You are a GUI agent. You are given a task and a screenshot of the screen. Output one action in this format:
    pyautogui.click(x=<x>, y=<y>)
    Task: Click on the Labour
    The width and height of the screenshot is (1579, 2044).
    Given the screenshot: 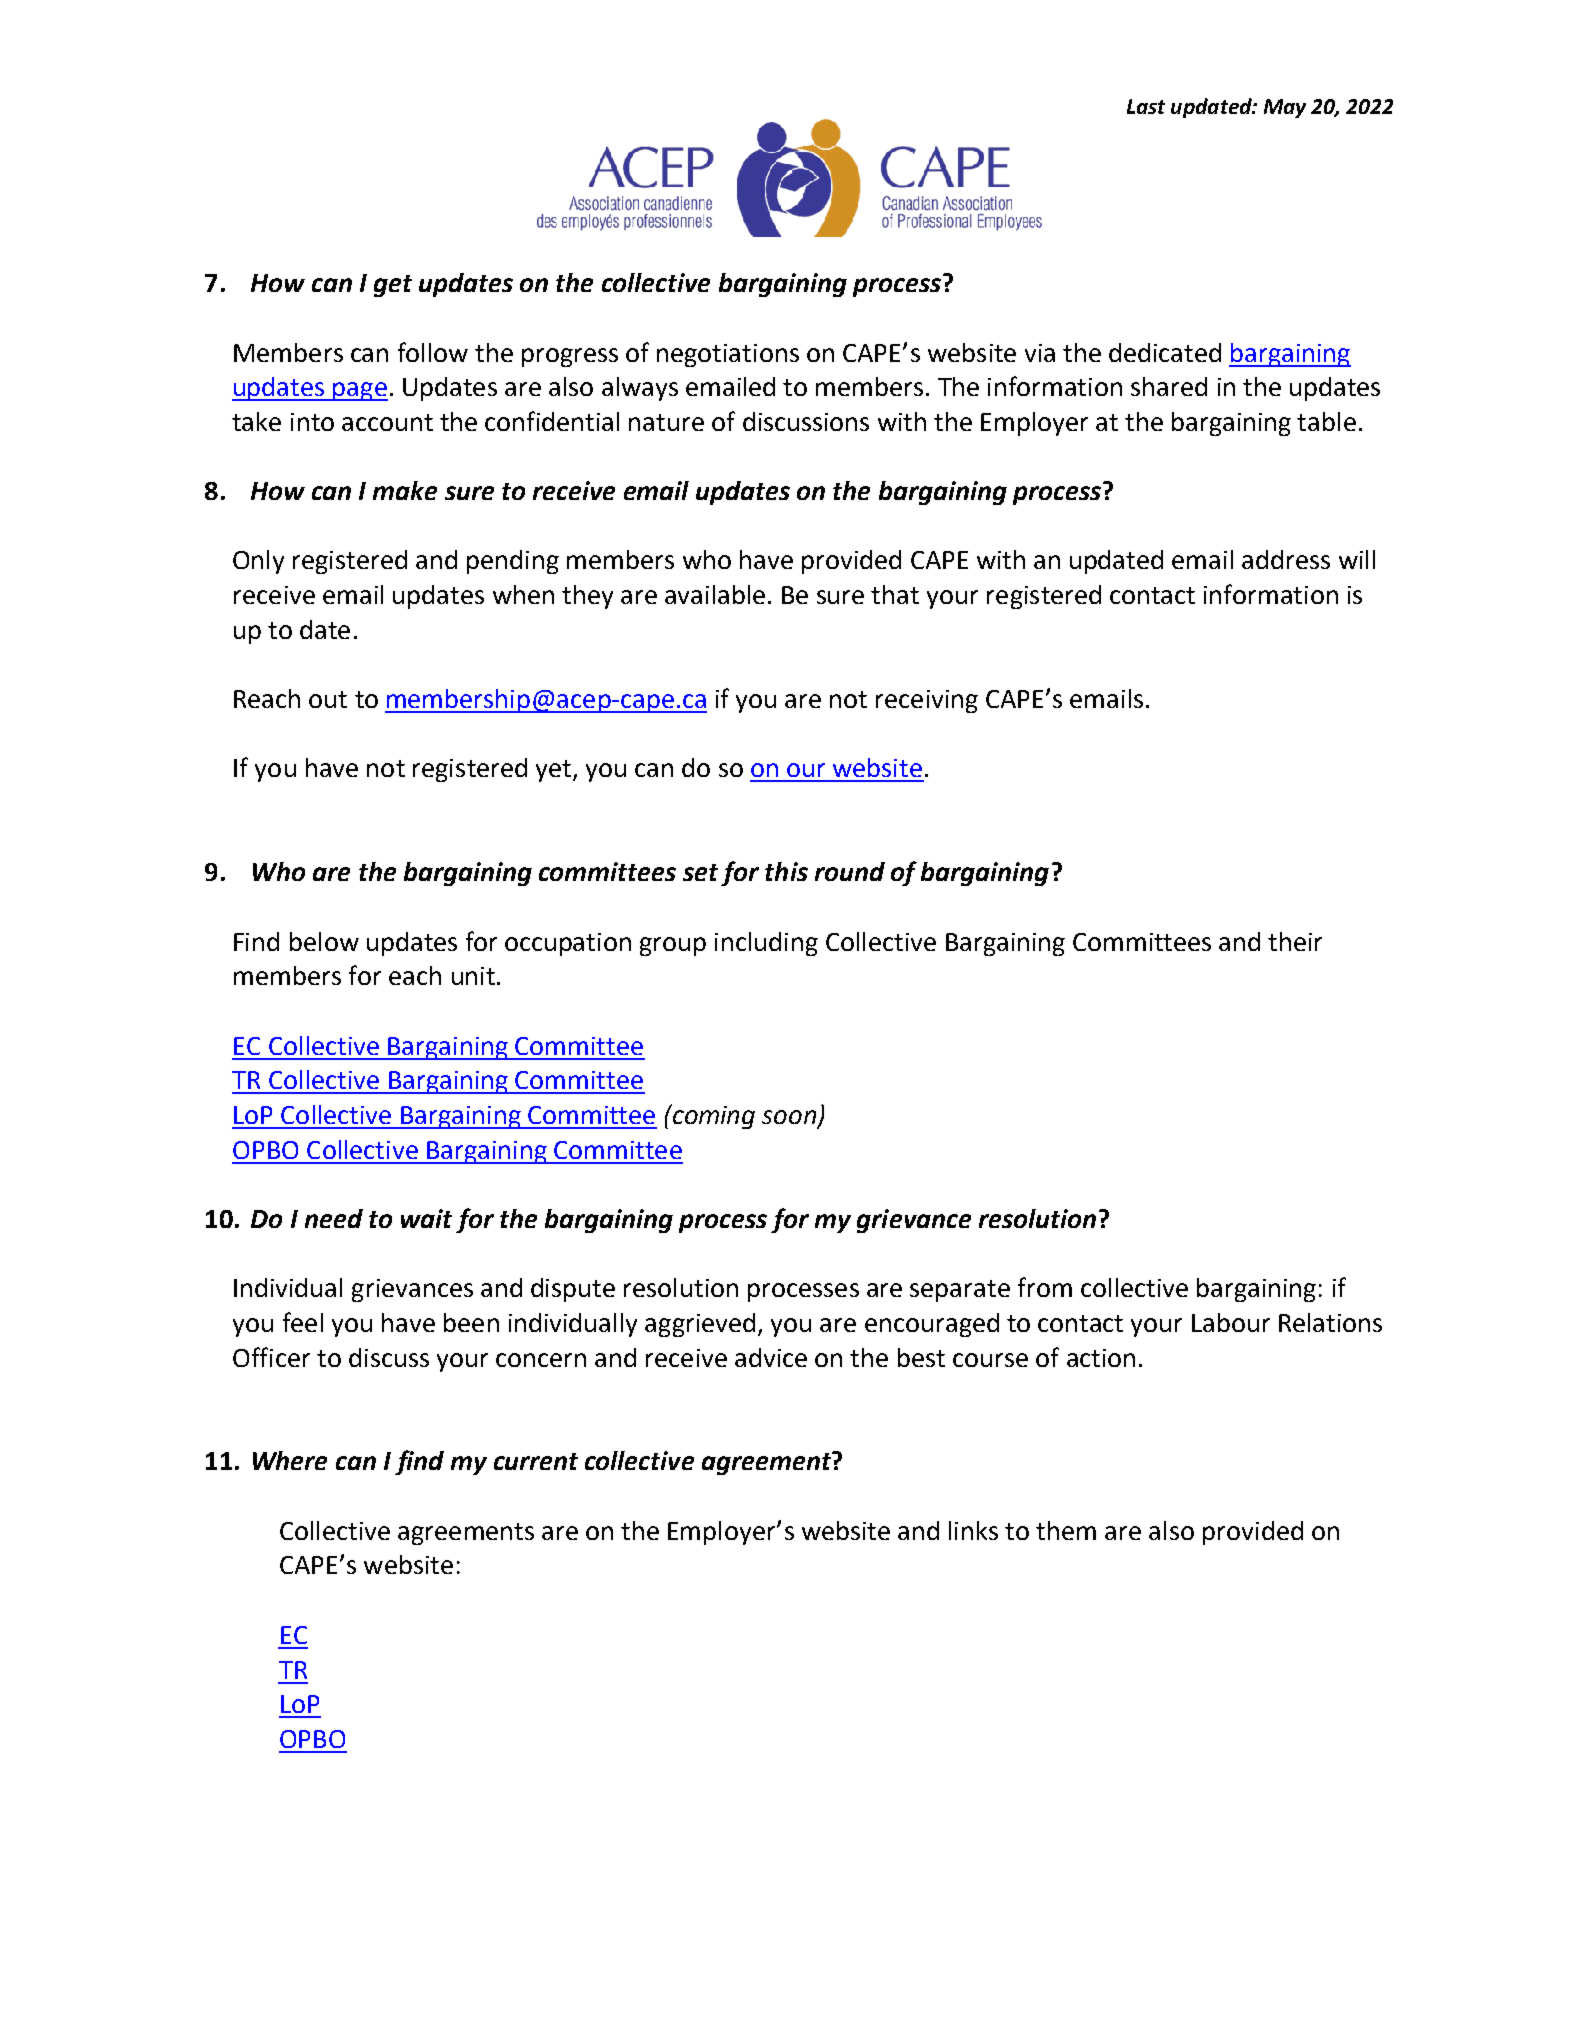 What is the action you would take?
    pyautogui.click(x=1231, y=1322)
